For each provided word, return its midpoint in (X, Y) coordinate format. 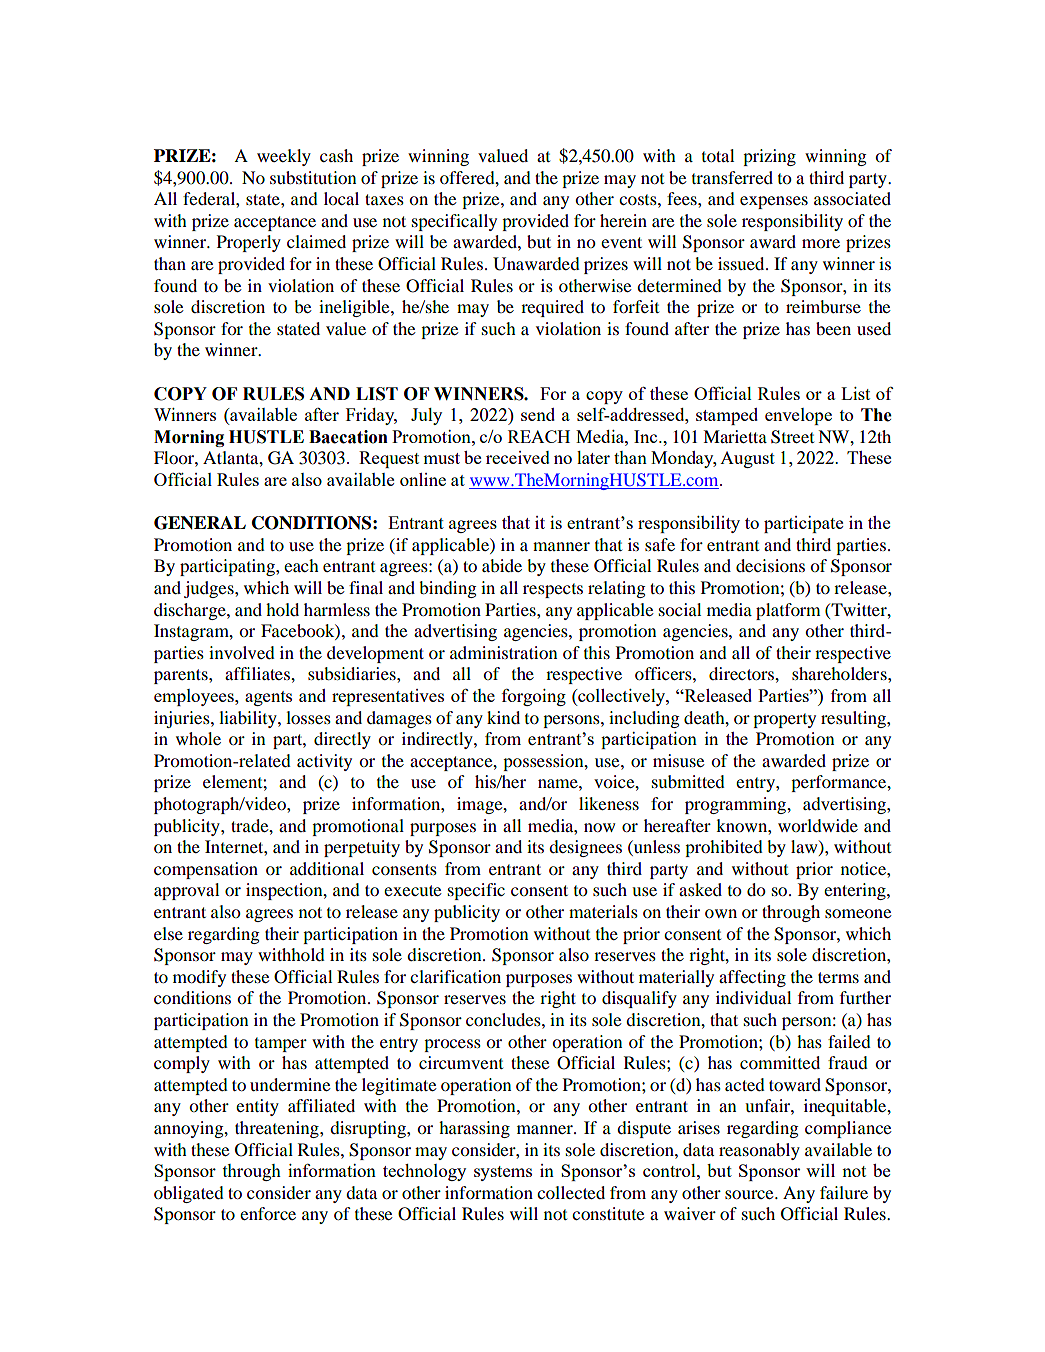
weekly (284, 157)
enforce (268, 1213)
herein (623, 220)
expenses (774, 202)
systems (503, 1173)
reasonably (759, 1151)
